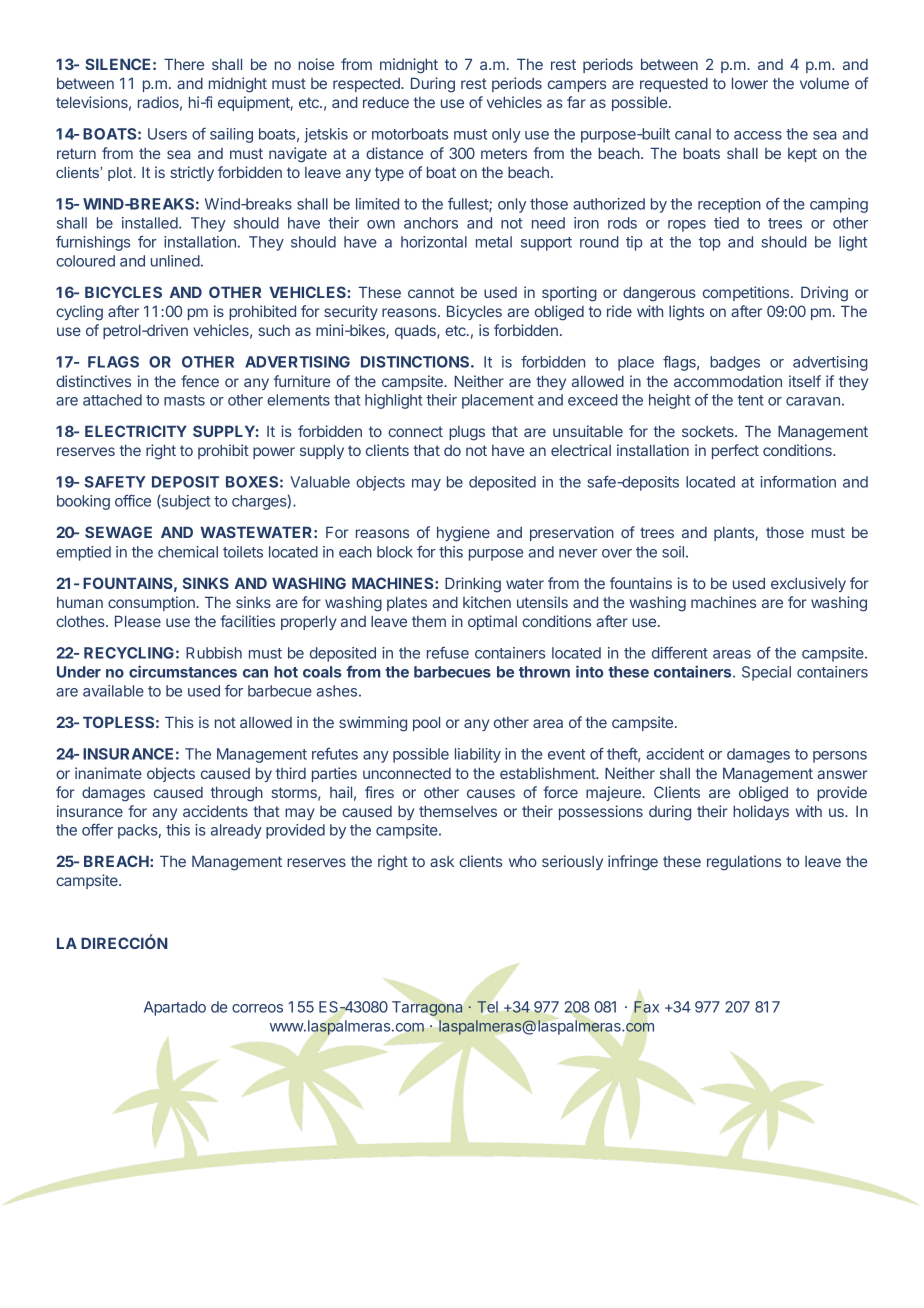 The height and width of the screenshot is (1308, 924). I want to click on reduce, so click(386, 102).
